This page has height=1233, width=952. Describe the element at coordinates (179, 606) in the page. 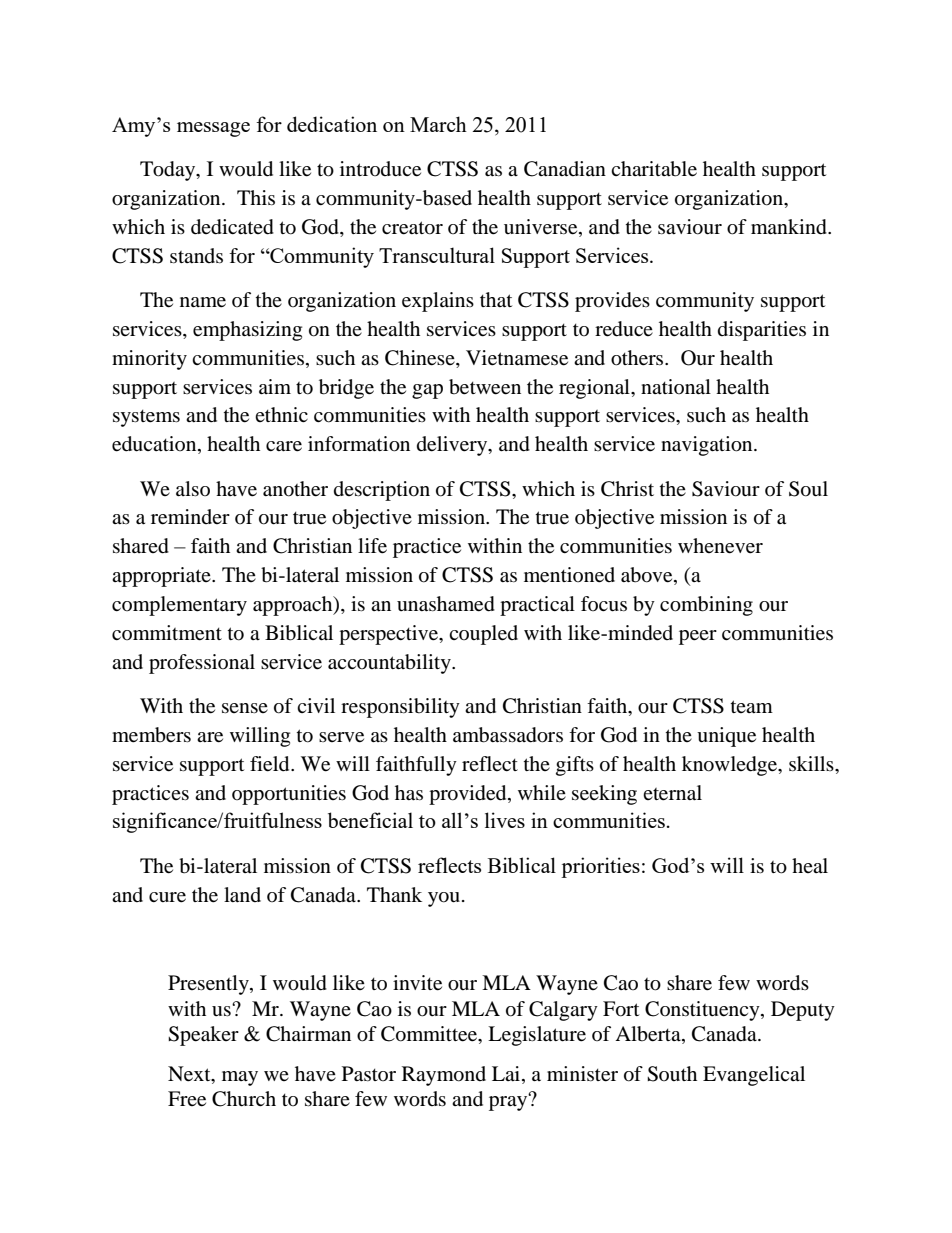

I see `complementary` at that location.
